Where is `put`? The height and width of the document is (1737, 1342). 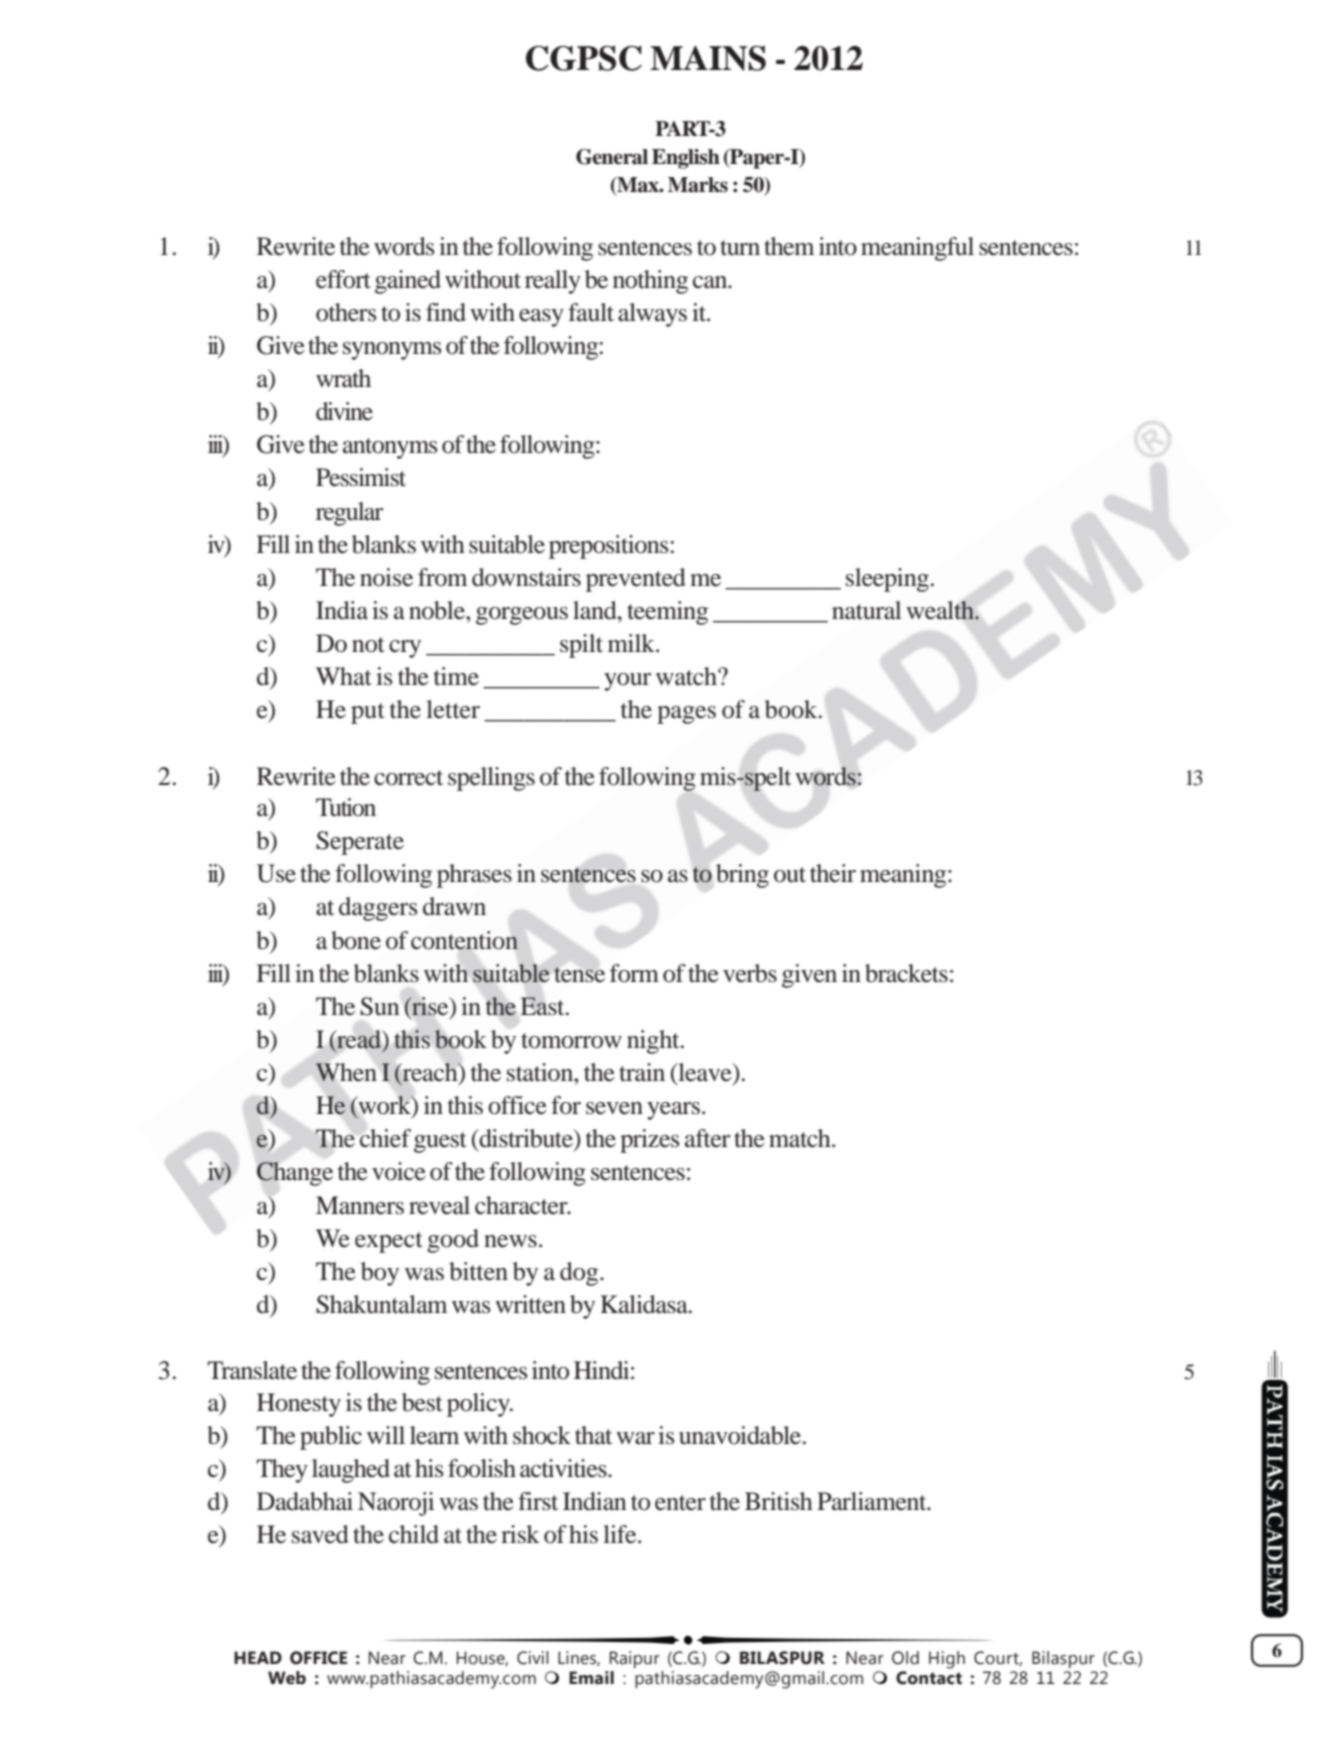
put is located at coordinates (368, 713).
